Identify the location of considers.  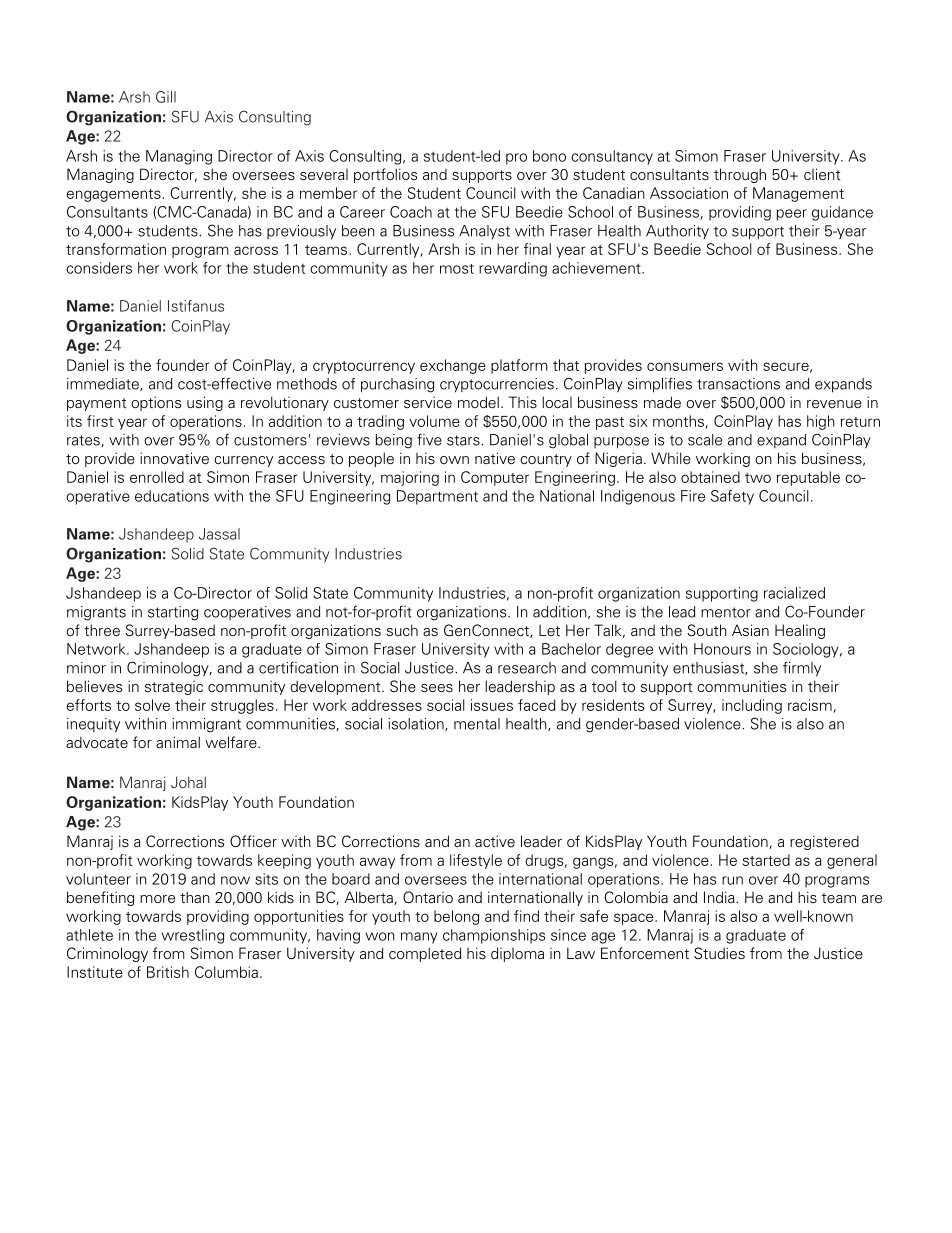
(99, 268).
